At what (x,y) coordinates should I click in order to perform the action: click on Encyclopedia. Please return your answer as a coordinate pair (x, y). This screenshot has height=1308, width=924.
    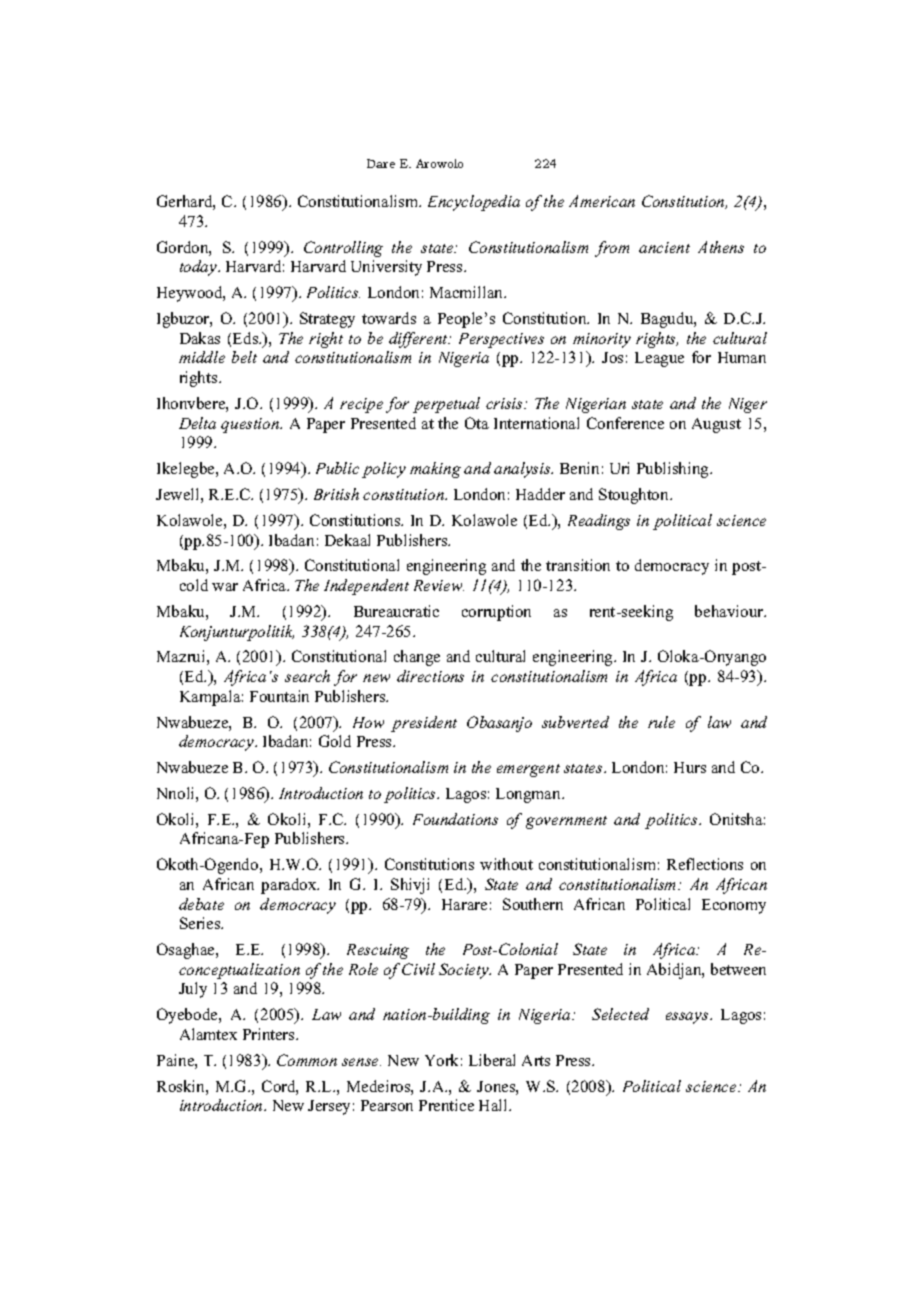
    Looking at the image, I should click on (474, 203).
